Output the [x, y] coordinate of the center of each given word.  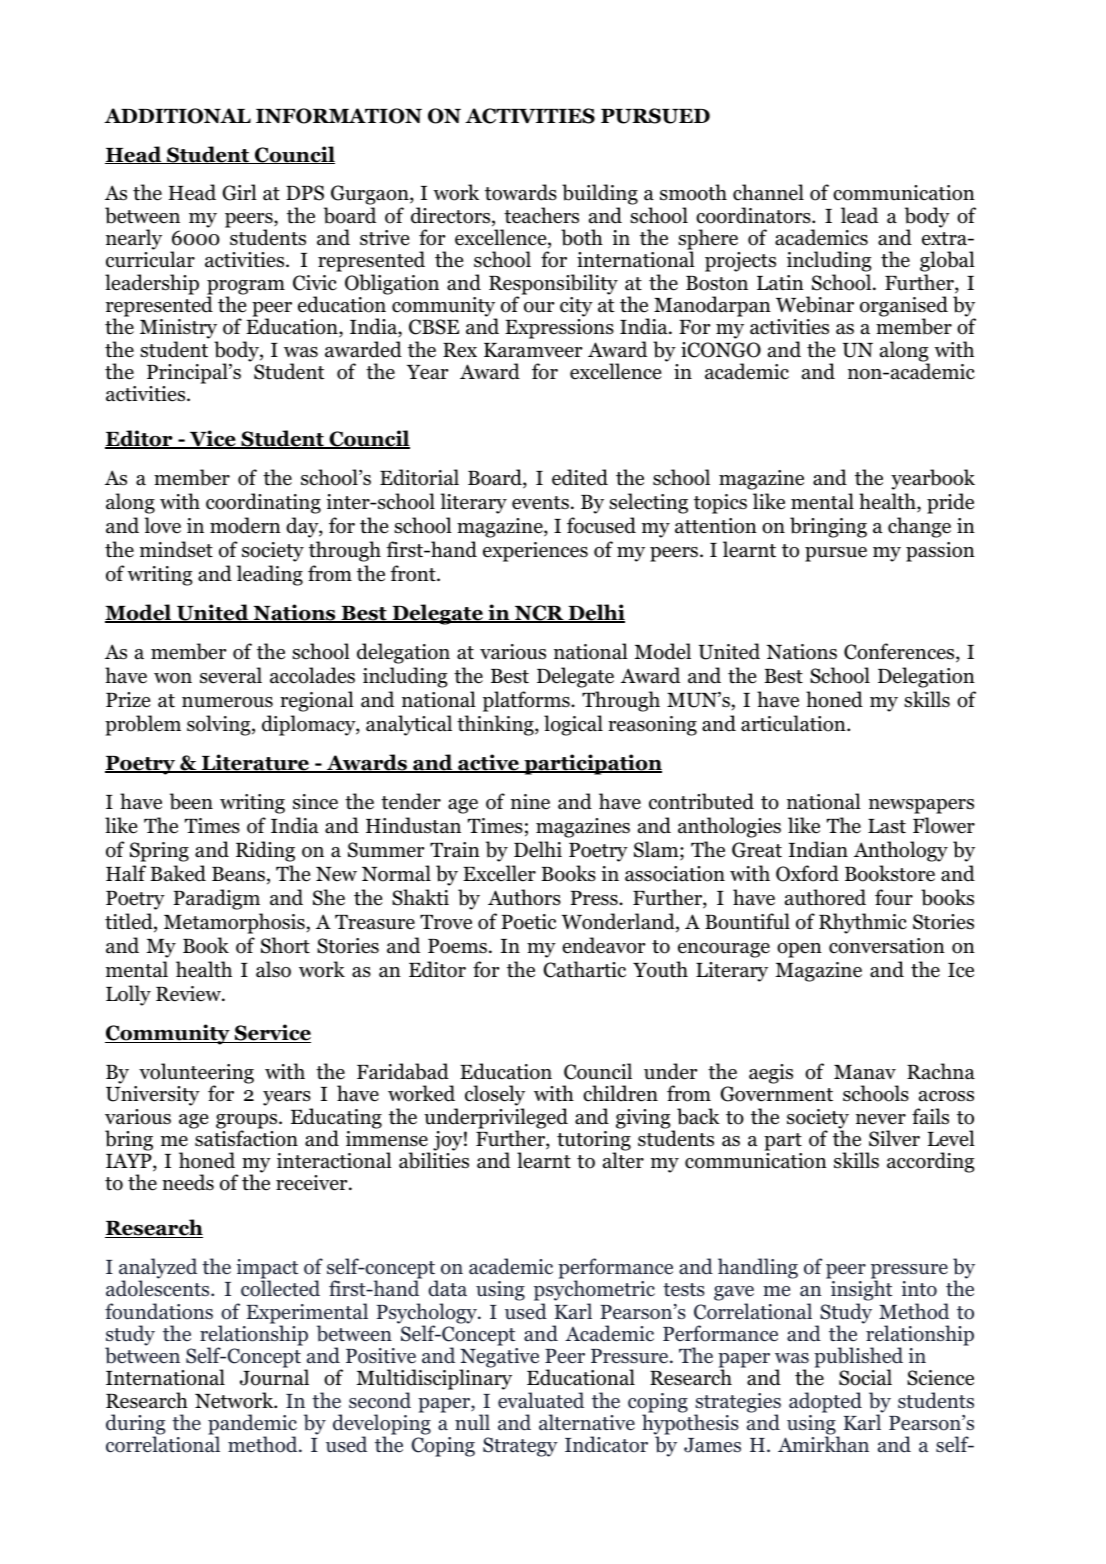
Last [887, 826]
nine [530, 802]
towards [521, 192]
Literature [255, 763]
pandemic [252, 1425]
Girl [240, 192]
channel [768, 192]
